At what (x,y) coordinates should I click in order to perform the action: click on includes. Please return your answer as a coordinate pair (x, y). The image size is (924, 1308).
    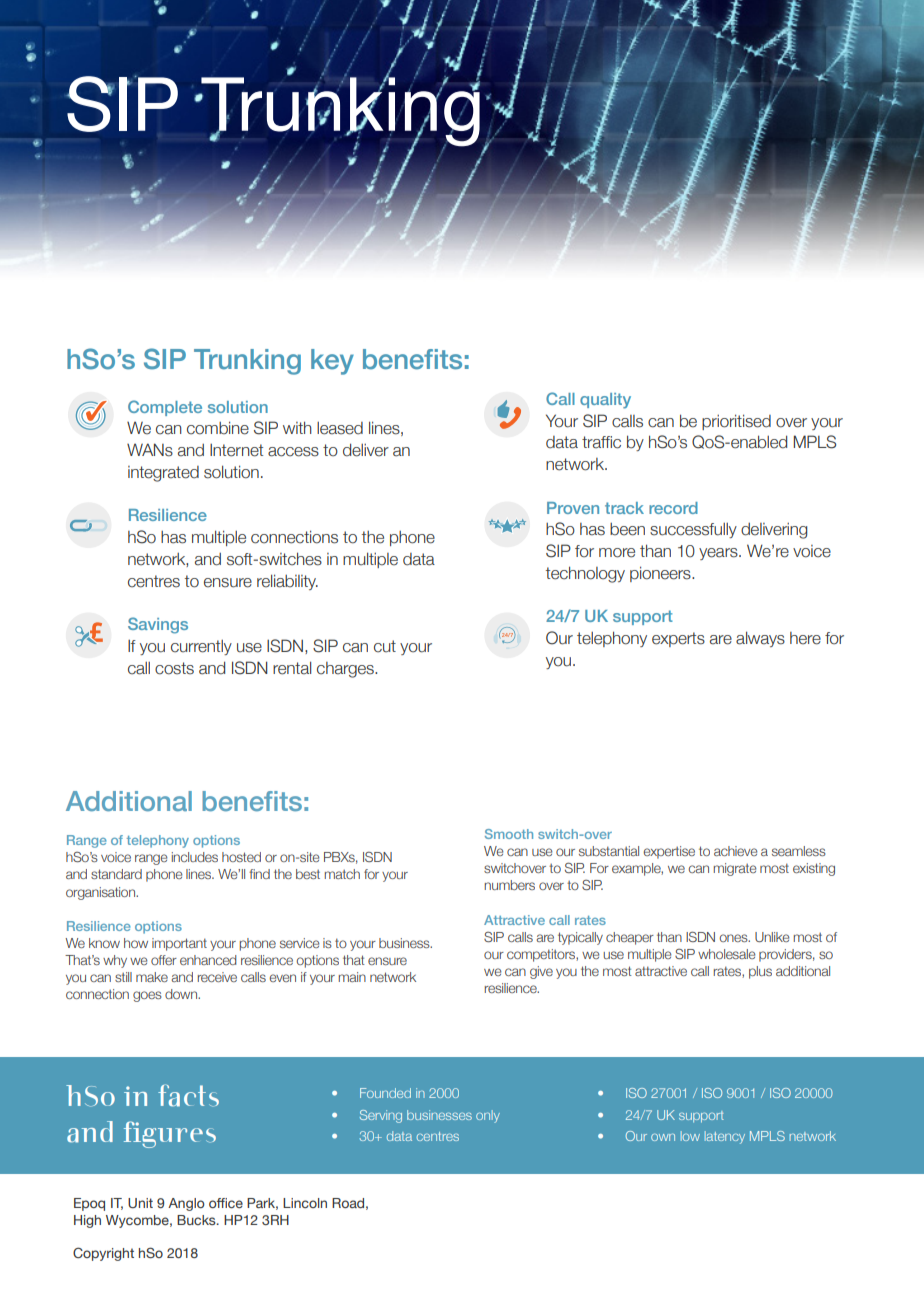
    Looking at the image, I should click on (195, 857).
